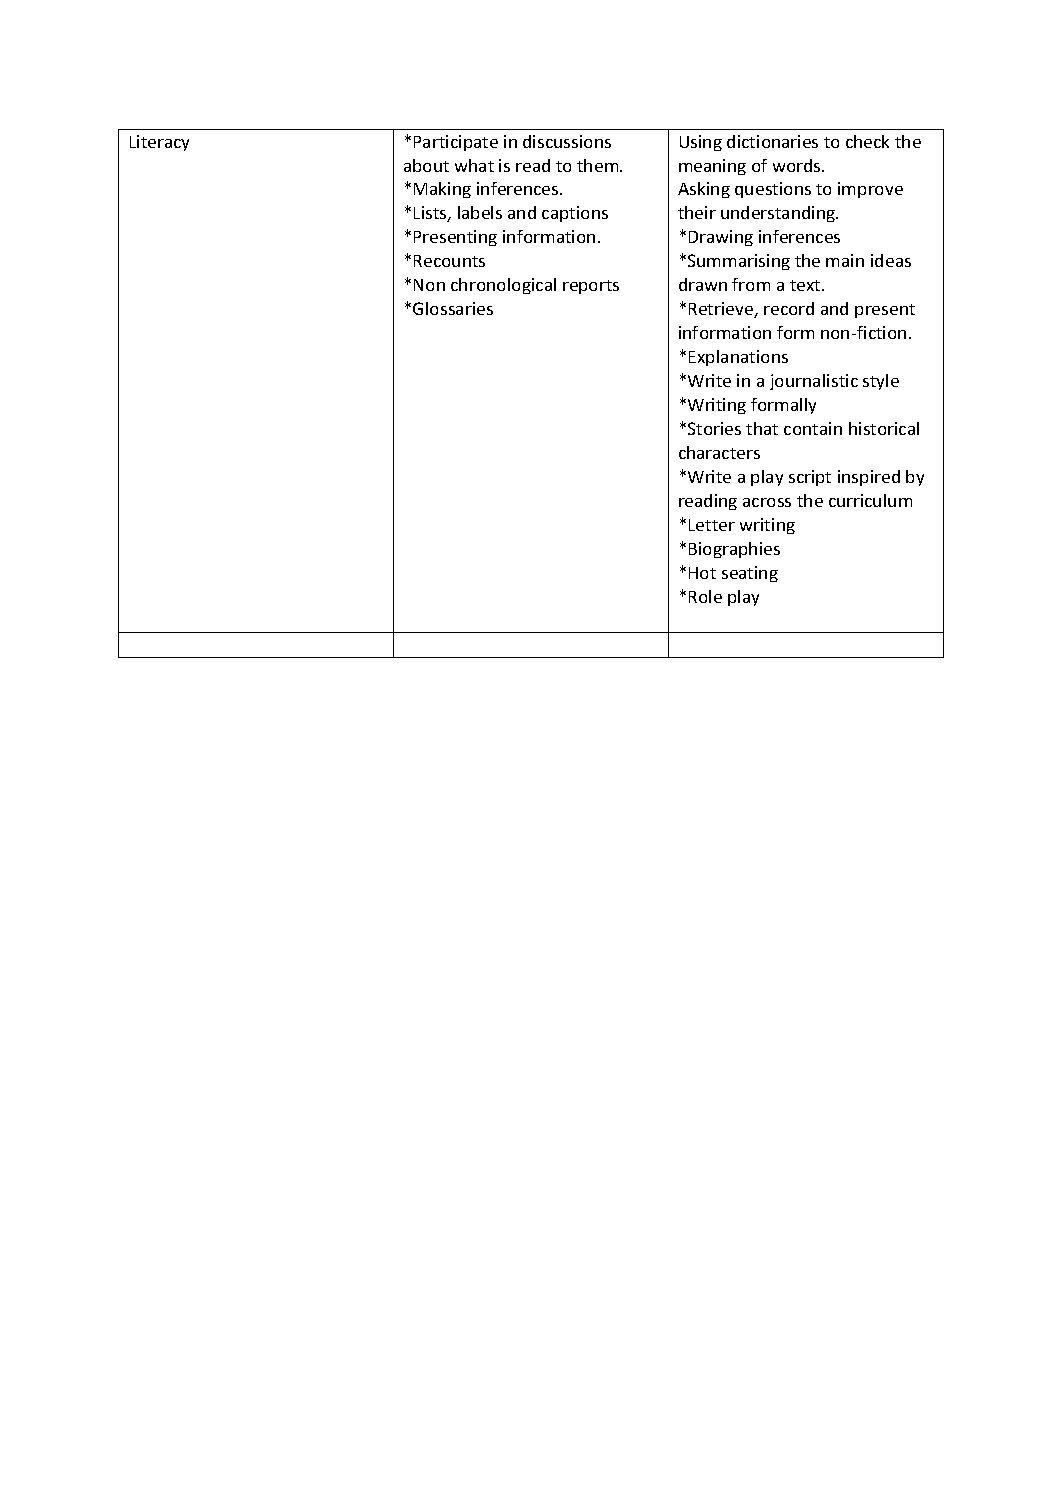  What do you see at coordinates (702, 573) in the screenshot?
I see `Hot` at bounding box center [702, 573].
